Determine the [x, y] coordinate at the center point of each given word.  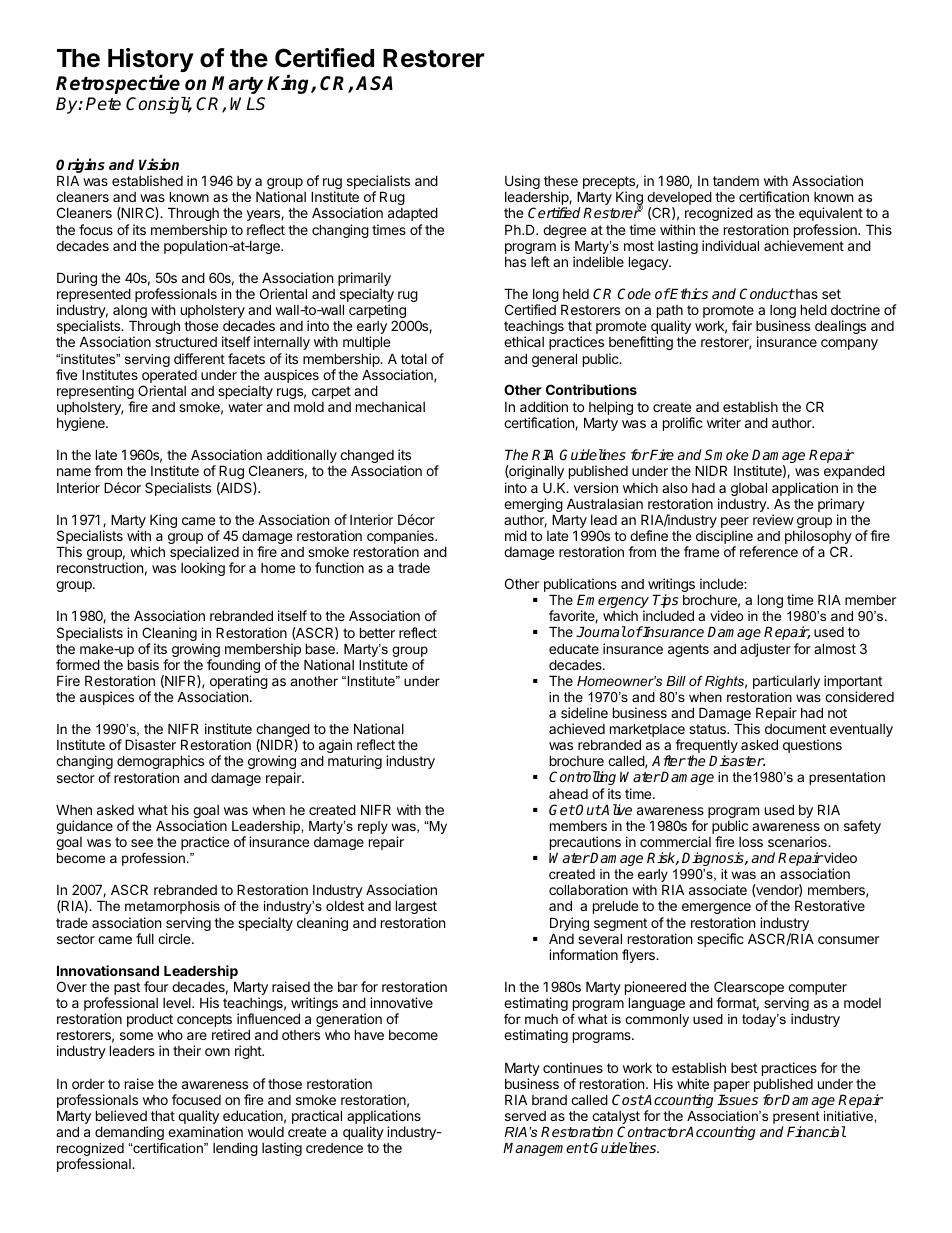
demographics [160, 764]
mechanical [390, 406]
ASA [374, 83]
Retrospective [118, 84]
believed [121, 1115]
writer [724, 422]
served [525, 1116]
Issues [737, 1099]
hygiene [82, 424]
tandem [736, 181]
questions [812, 746]
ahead [568, 794]
